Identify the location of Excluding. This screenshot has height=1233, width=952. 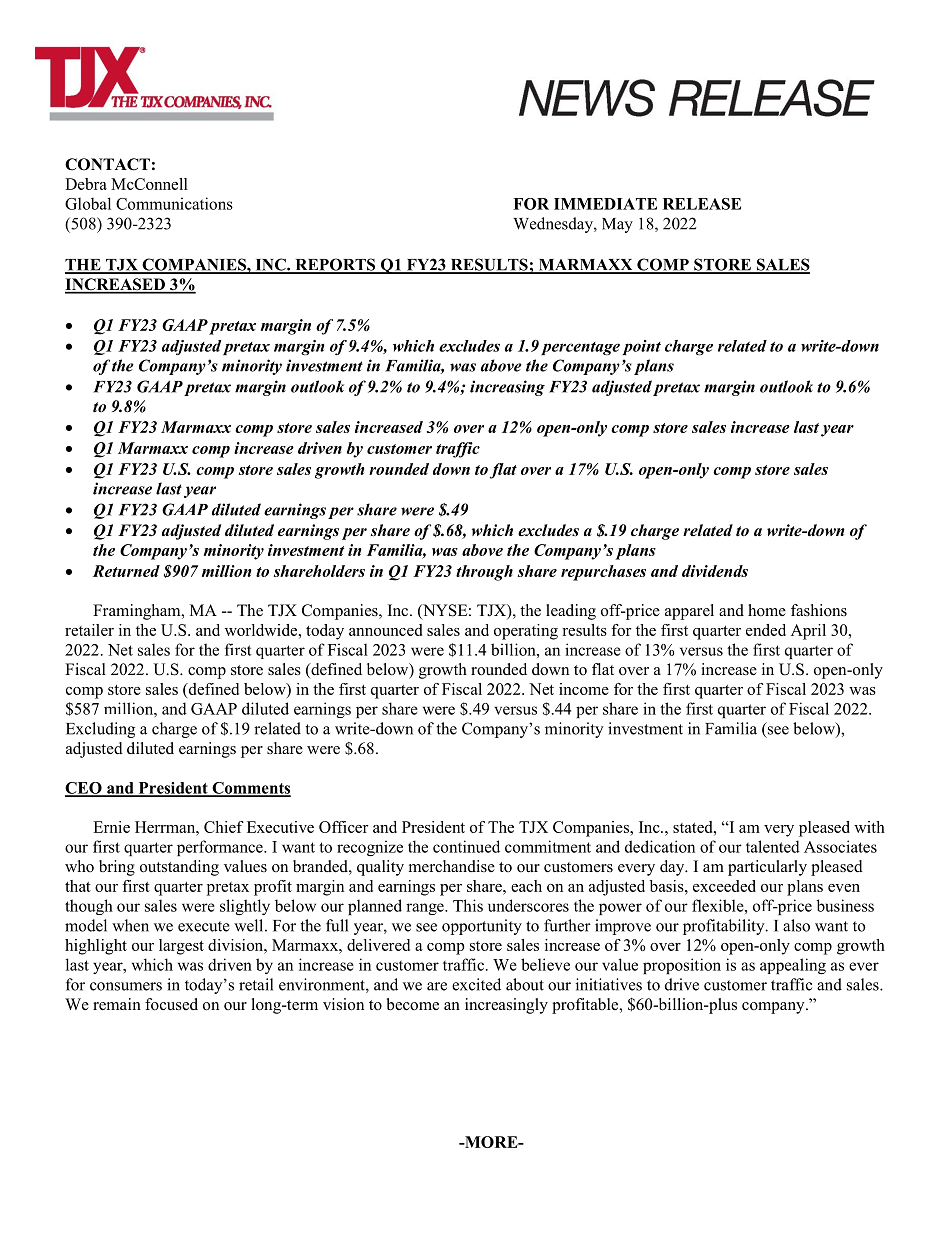
(100, 730).
